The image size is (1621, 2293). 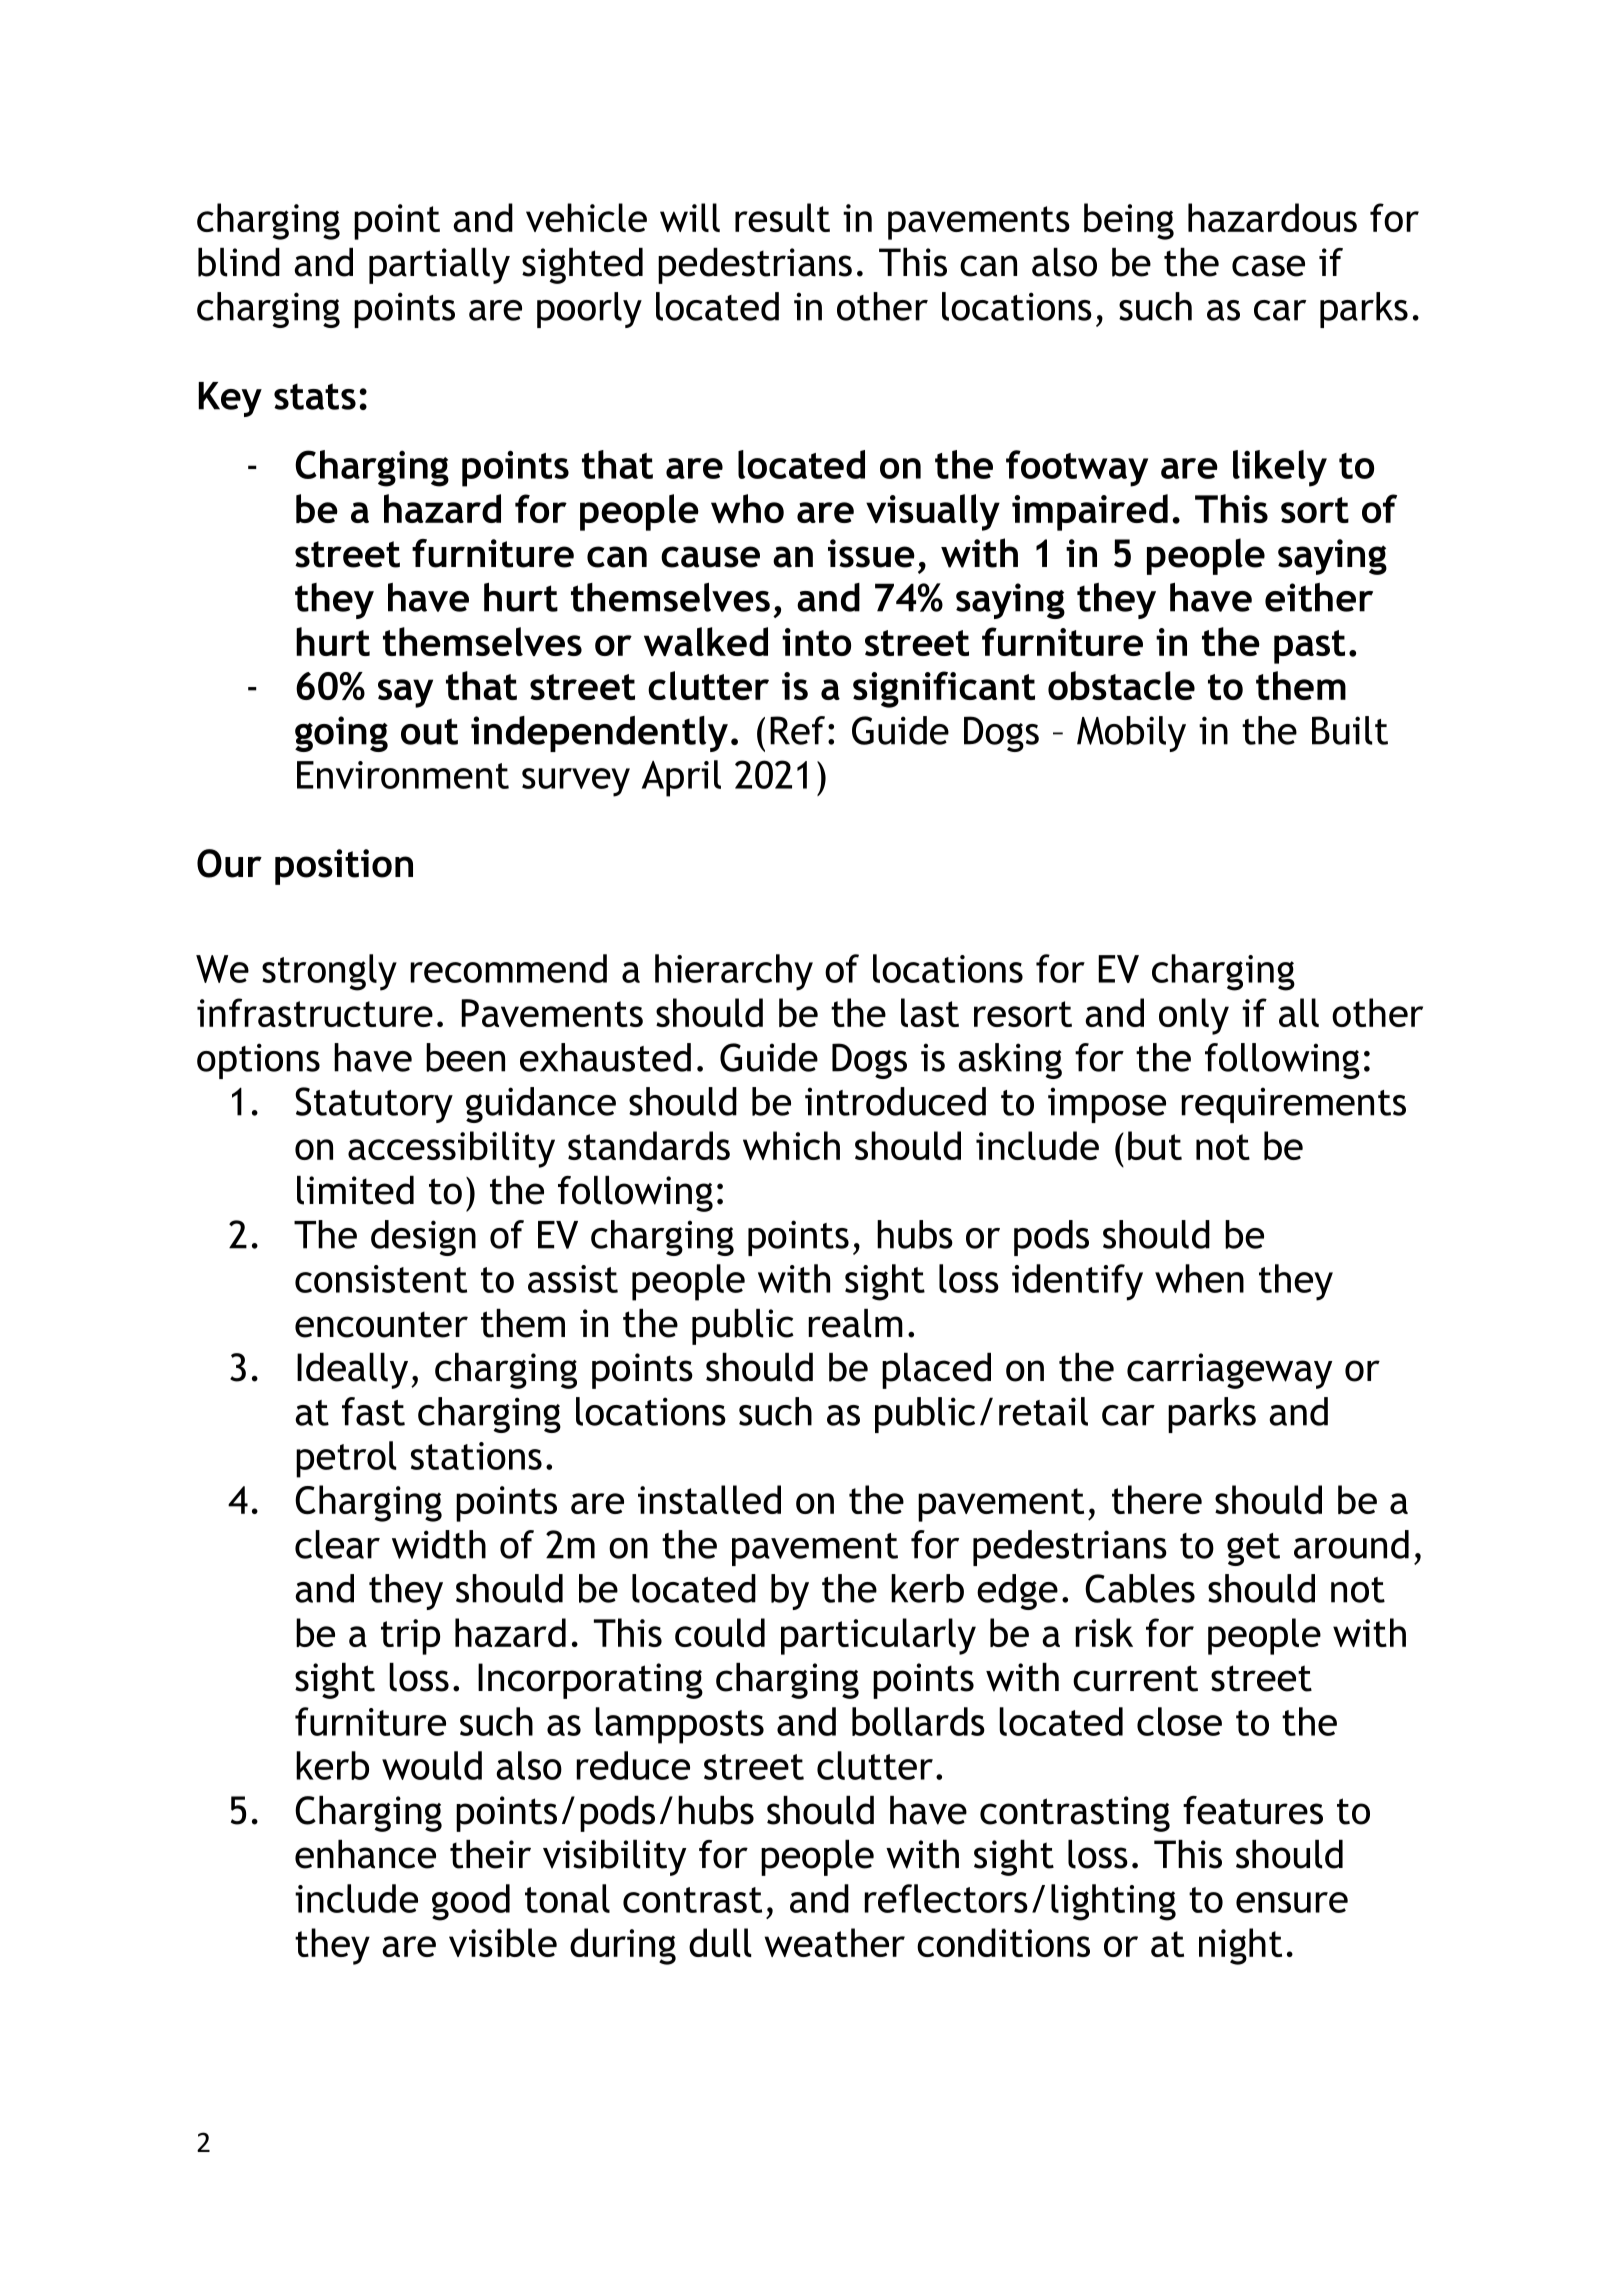 What do you see at coordinates (1268, 266) in the screenshot?
I see `case` at bounding box center [1268, 266].
